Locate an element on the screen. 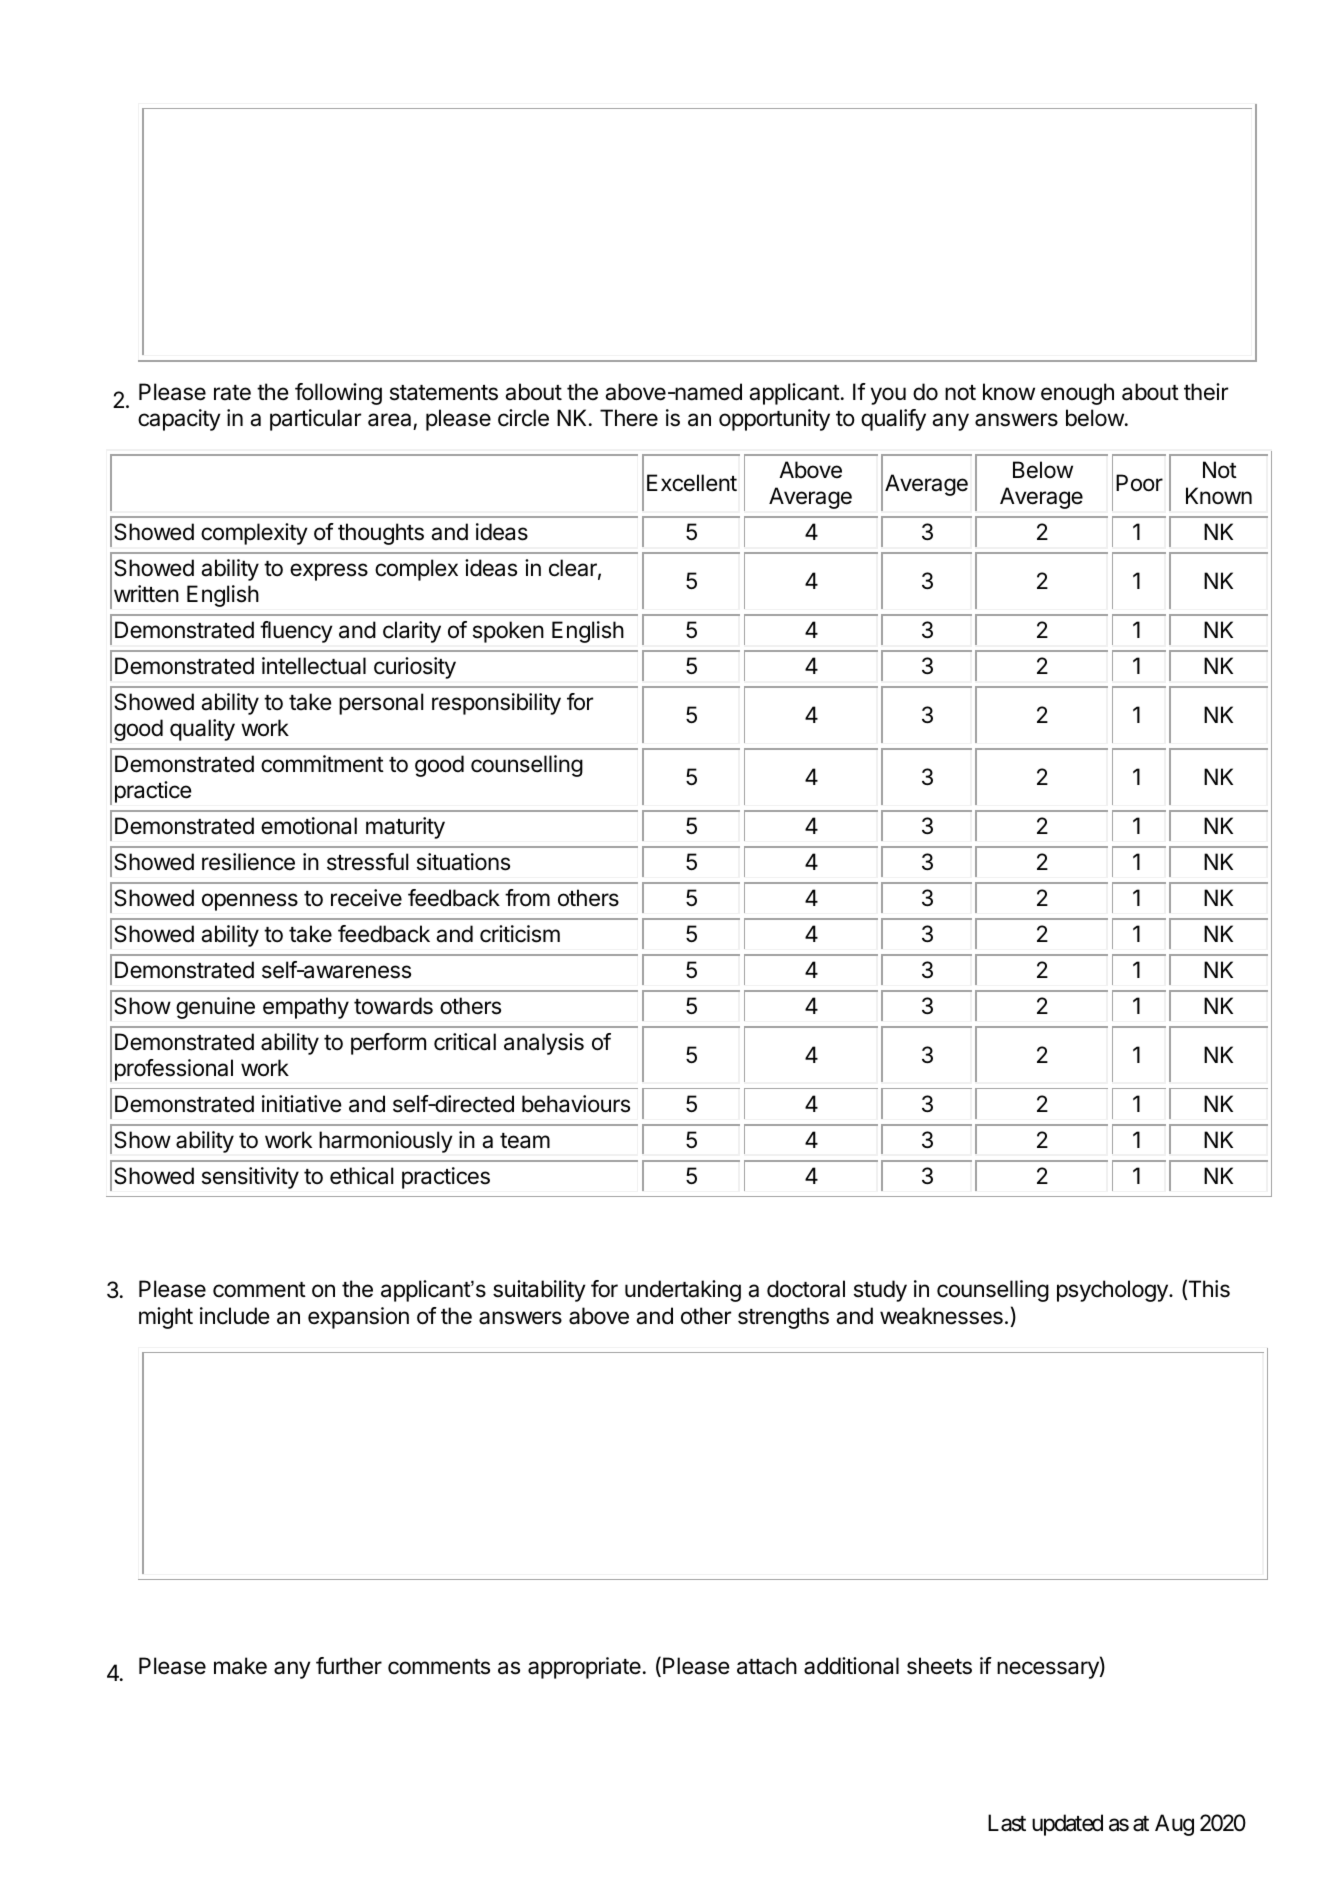 The height and width of the screenshot is (1894, 1339). necessary is located at coordinates (1049, 1670).
